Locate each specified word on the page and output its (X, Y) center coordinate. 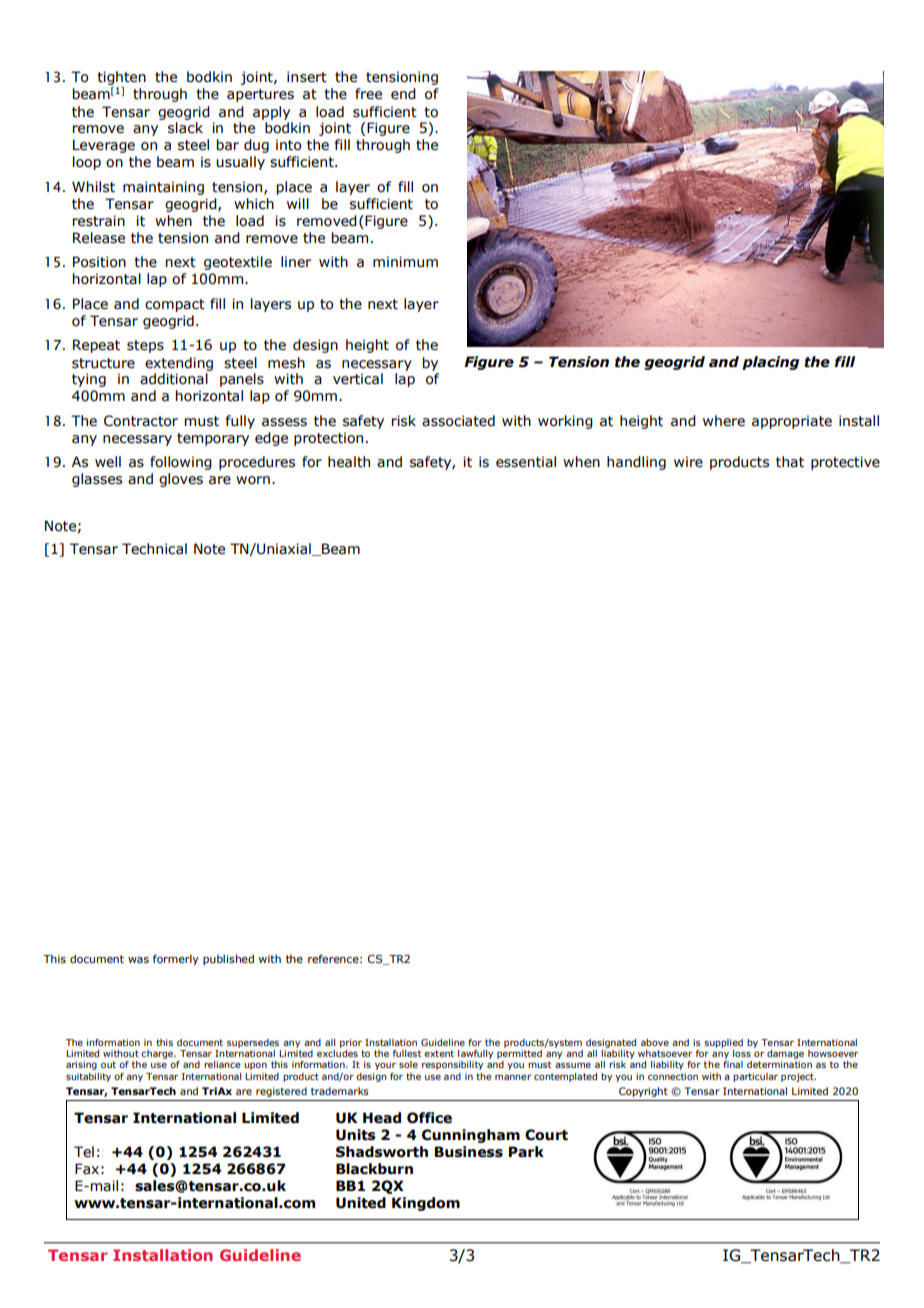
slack (185, 128)
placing (770, 363)
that (790, 462)
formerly (176, 959)
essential (526, 462)
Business (469, 1152)
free (368, 94)
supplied (723, 1043)
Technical (154, 549)
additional (174, 379)
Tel (84, 1152)
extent (439, 1053)
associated (458, 421)
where (724, 421)
